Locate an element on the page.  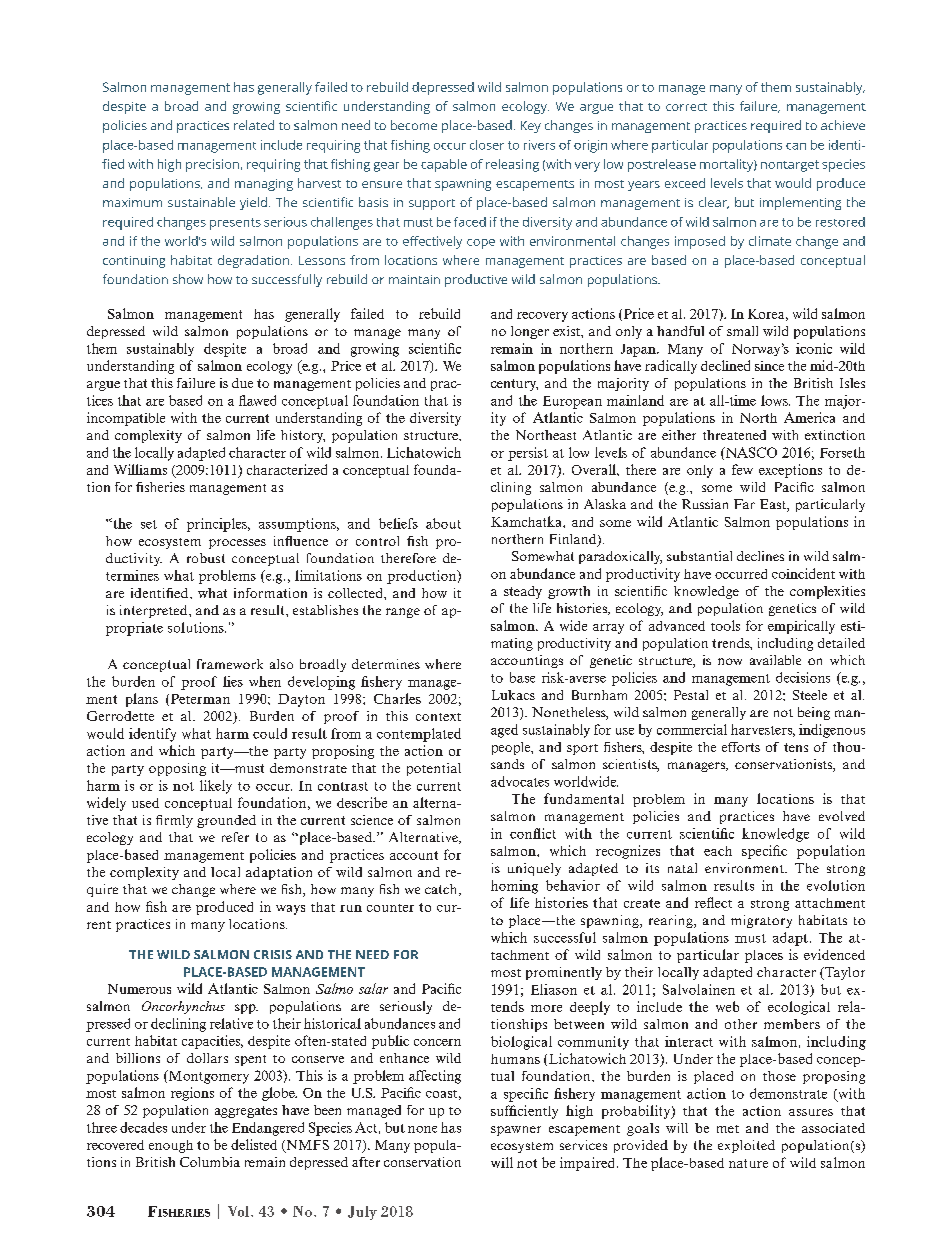
Columbia is located at coordinates (210, 1162).
